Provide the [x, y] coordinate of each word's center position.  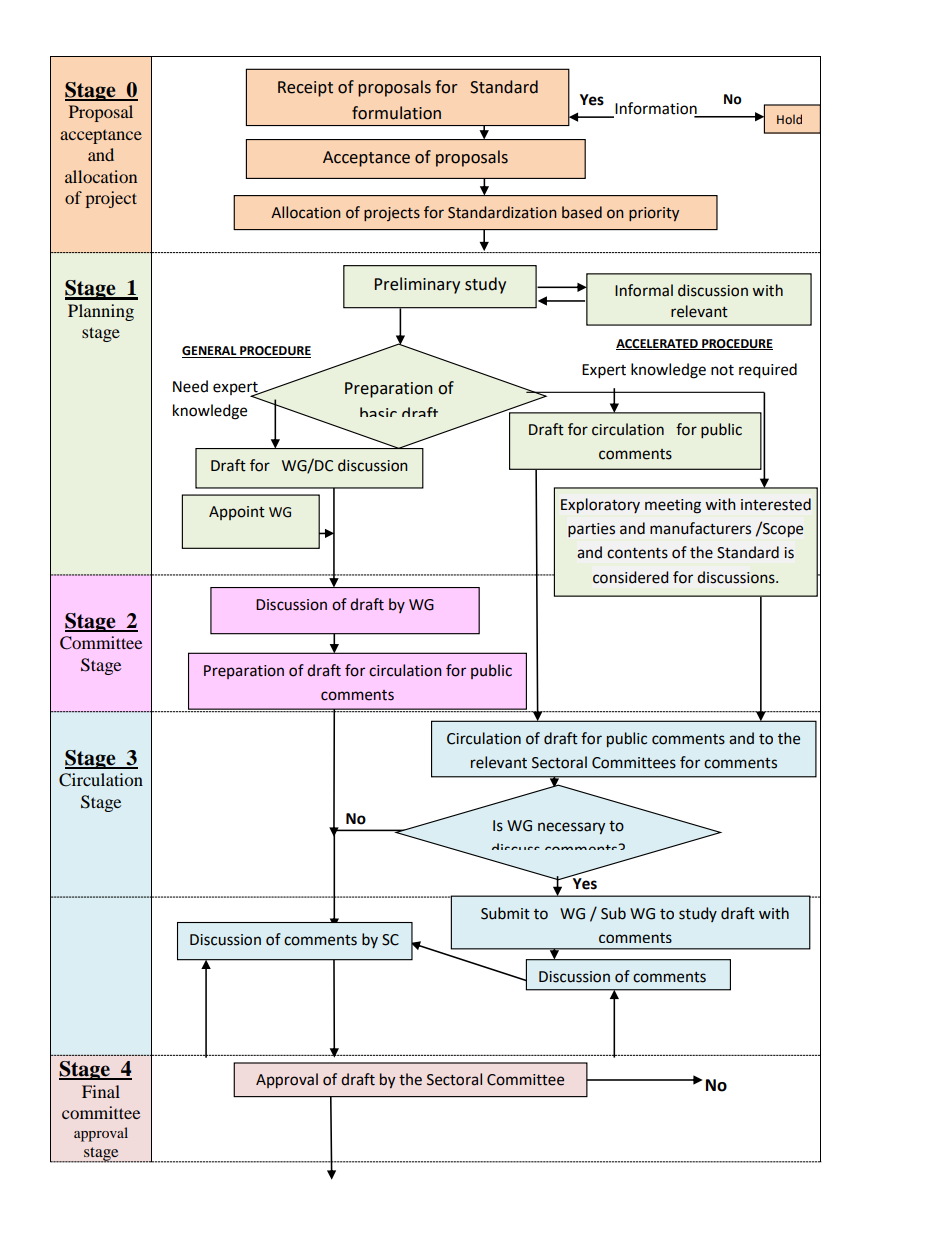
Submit [505, 913]
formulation [396, 113]
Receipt [305, 89]
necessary [571, 828]
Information [656, 108]
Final [101, 1091]
